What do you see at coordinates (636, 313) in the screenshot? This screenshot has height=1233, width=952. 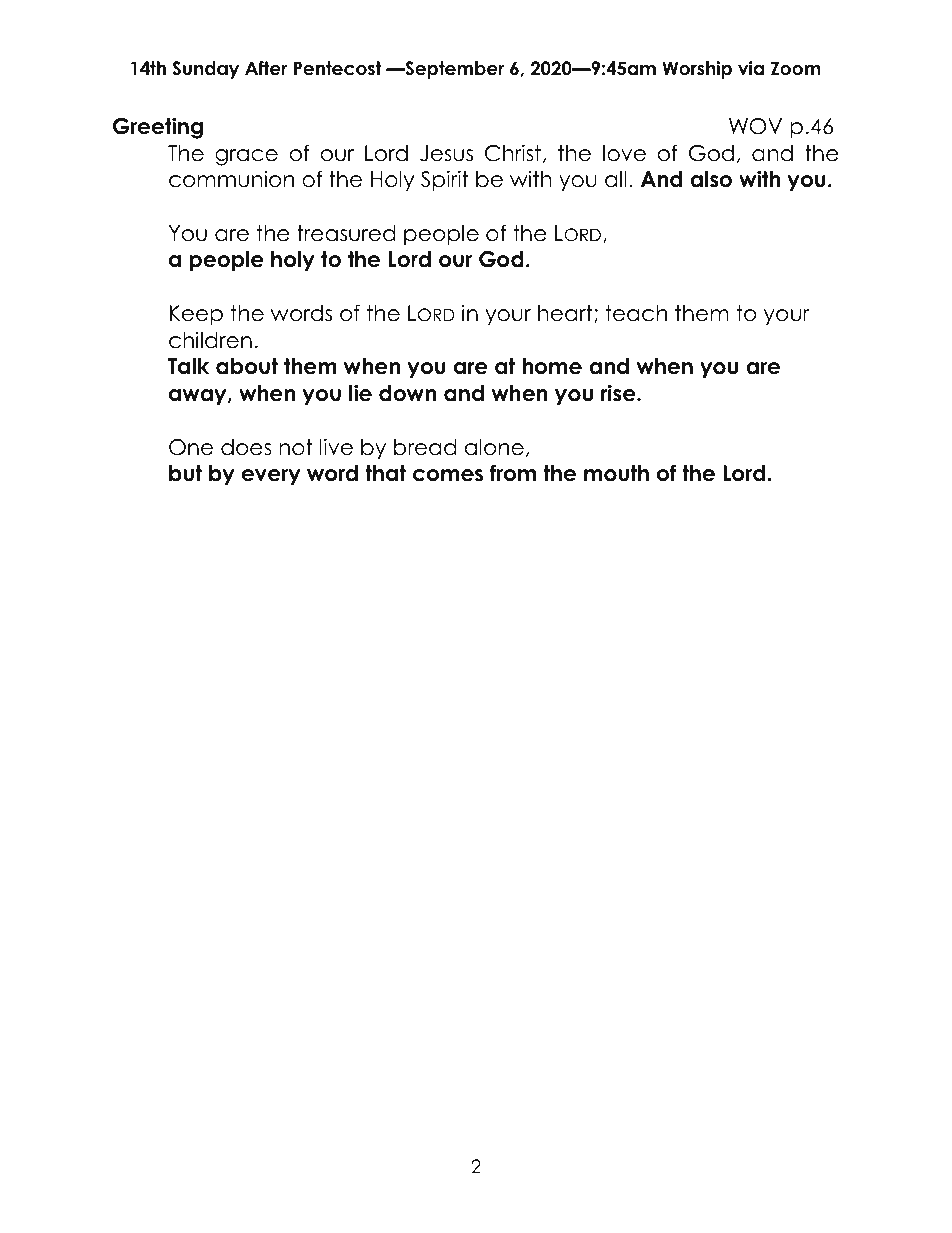 I see `teach` at bounding box center [636, 313].
